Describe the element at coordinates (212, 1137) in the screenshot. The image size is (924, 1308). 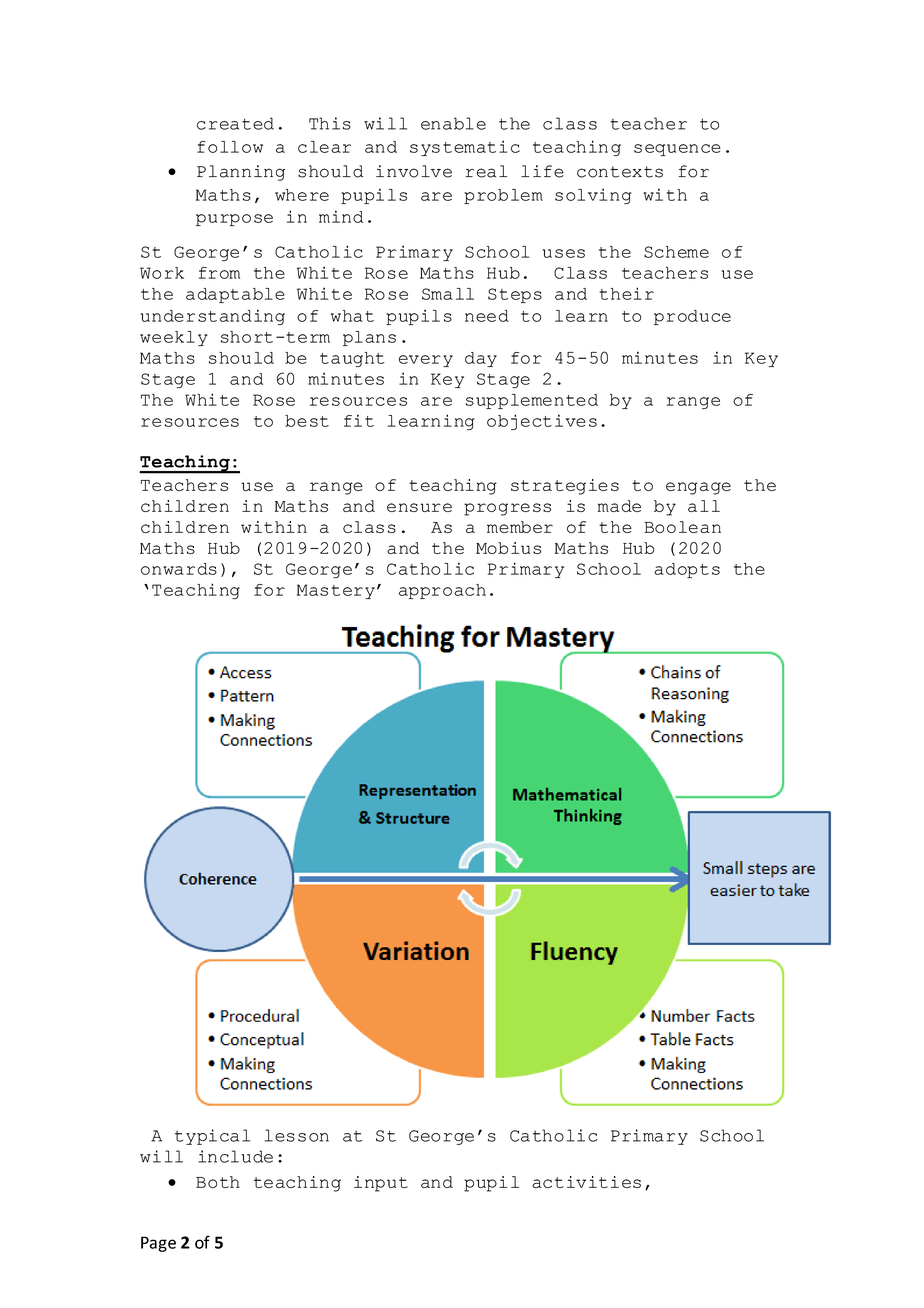
I see `typical` at that location.
